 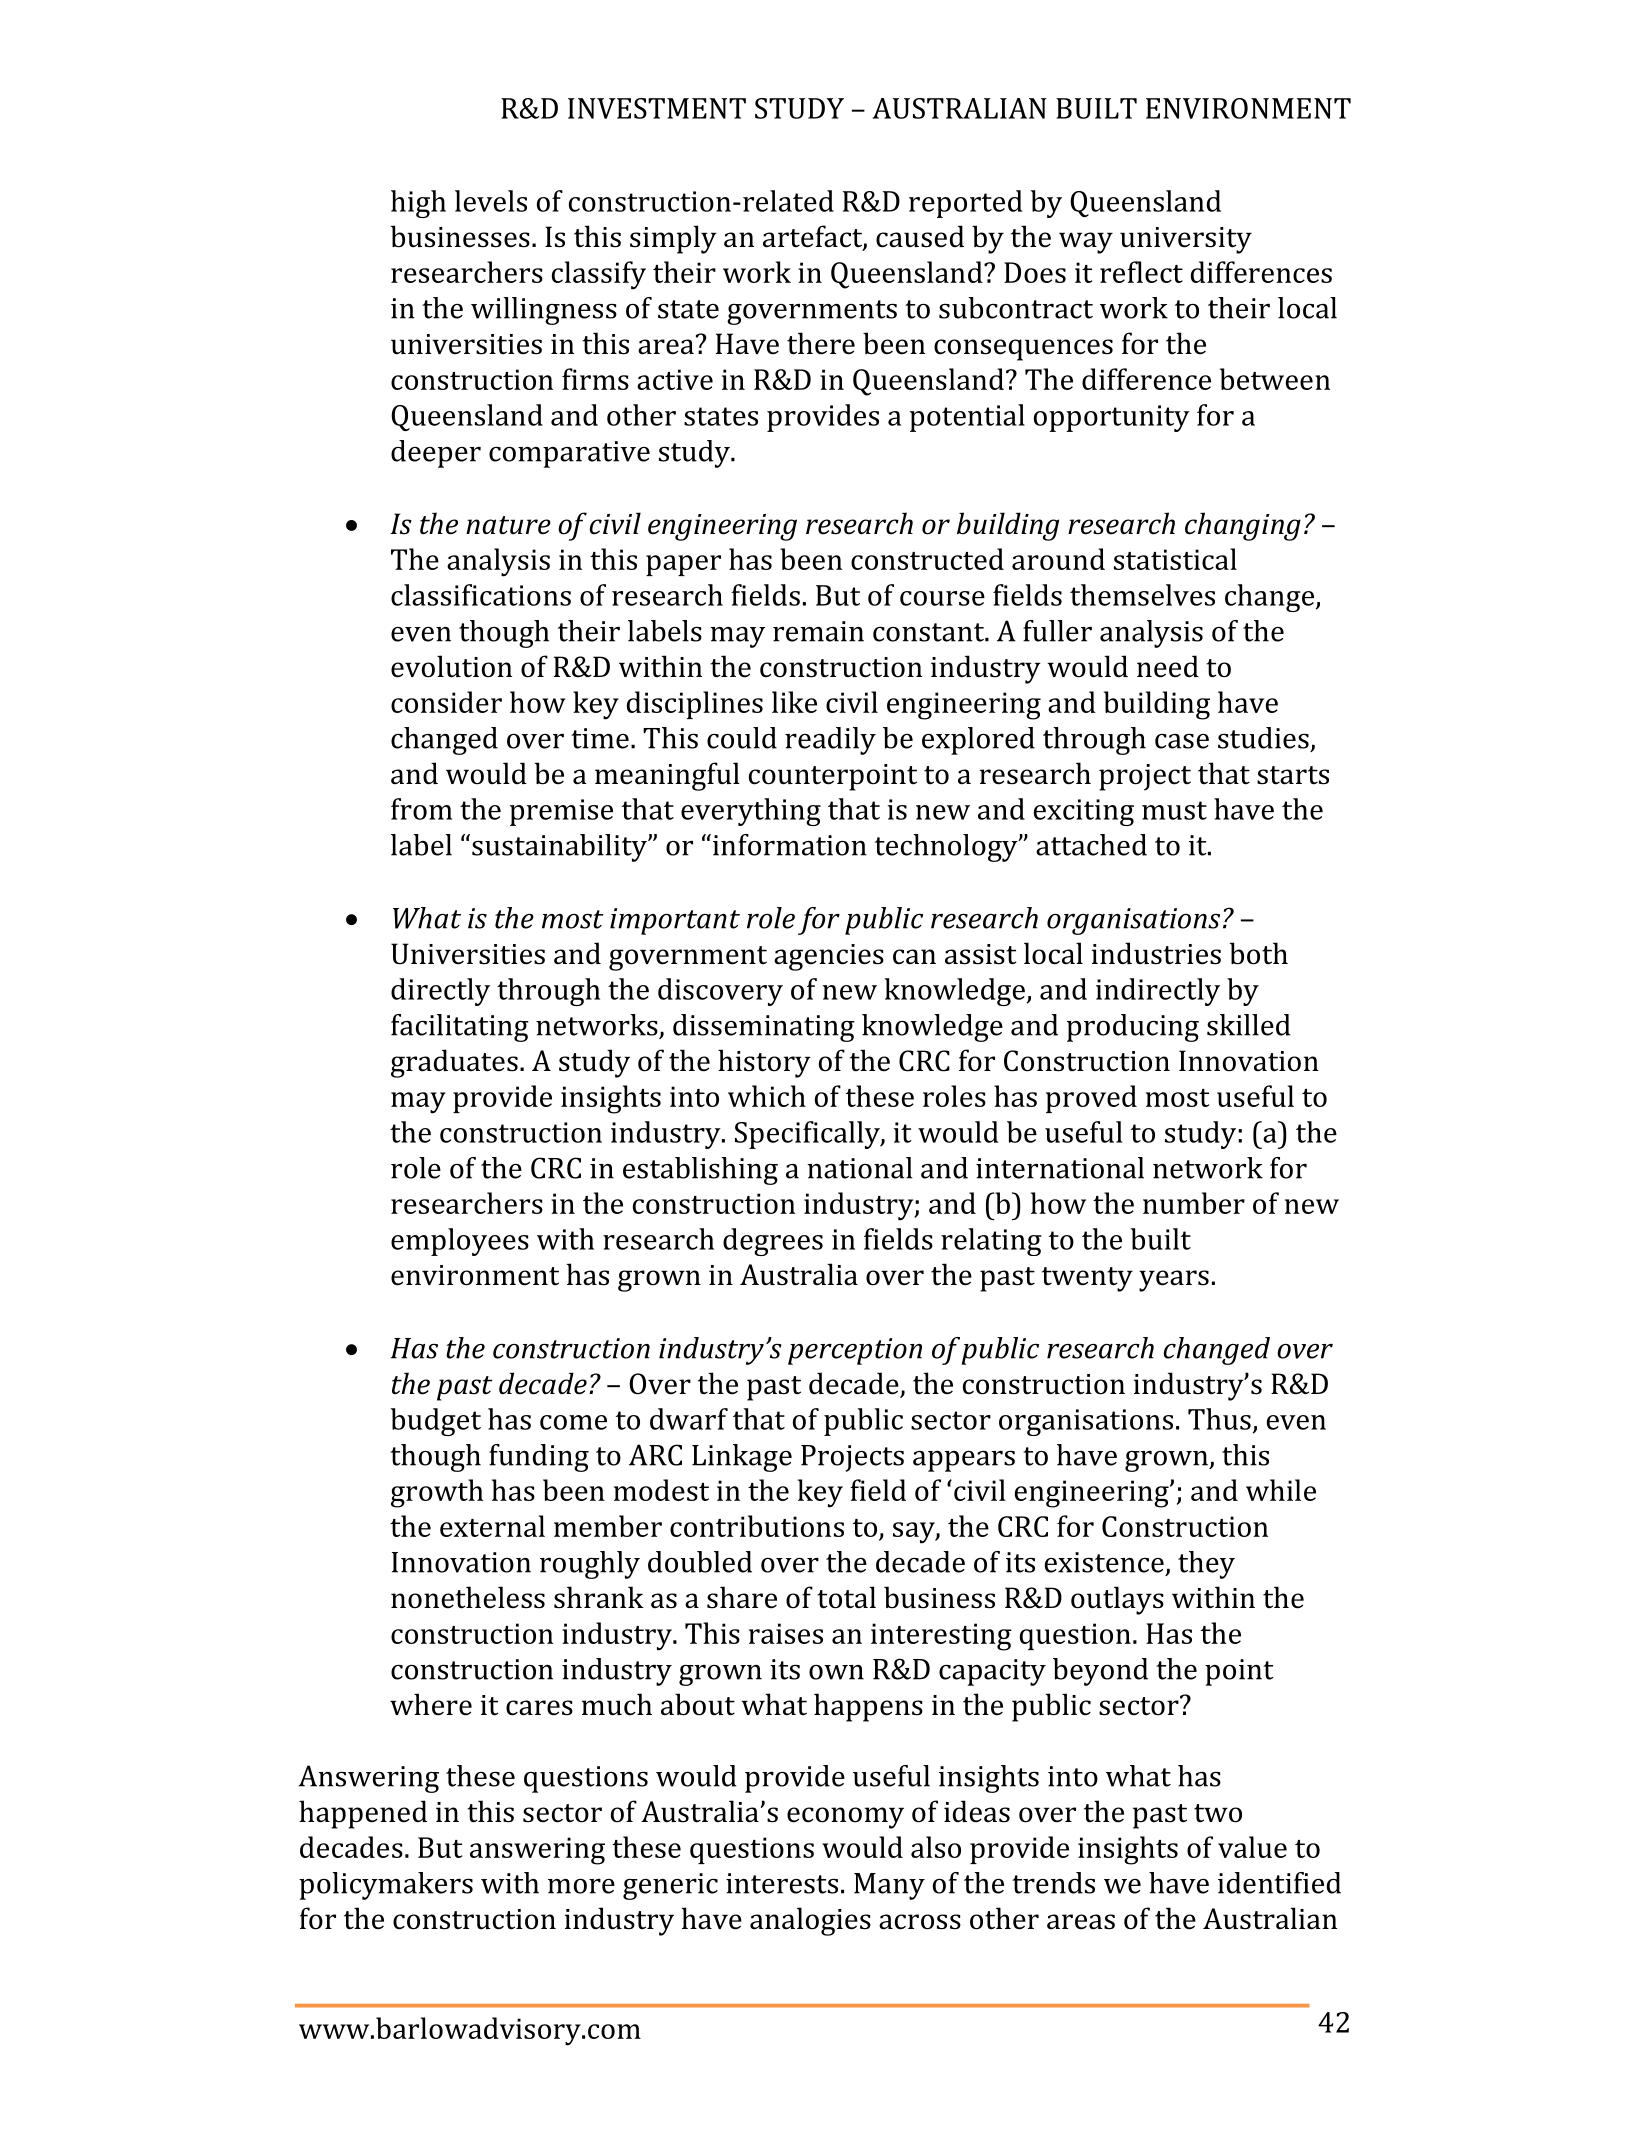 I want to click on years, so click(x=1174, y=1281).
